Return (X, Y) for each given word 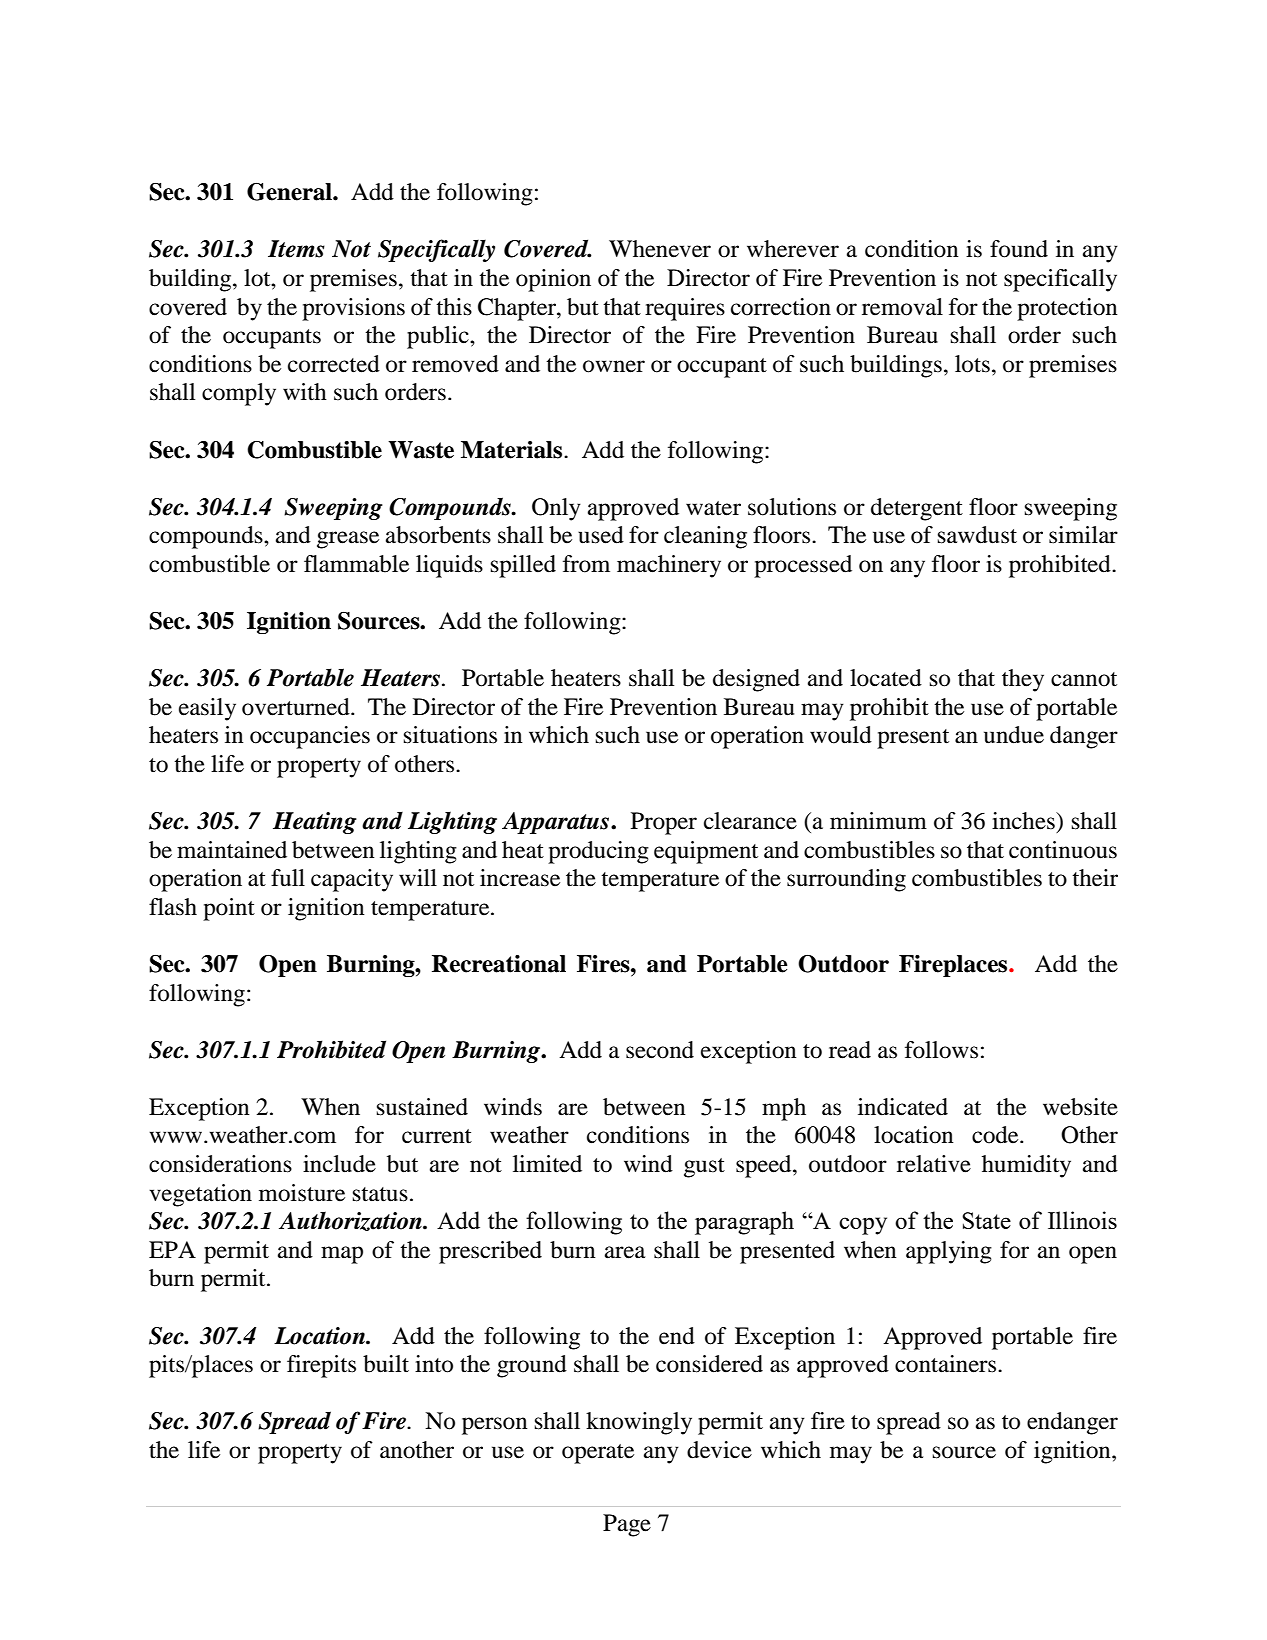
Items (296, 249)
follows (941, 1050)
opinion (553, 280)
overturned (297, 707)
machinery (669, 566)
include (339, 1164)
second (660, 1050)
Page (627, 1525)
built (386, 1364)
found (1019, 249)
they (1023, 680)
